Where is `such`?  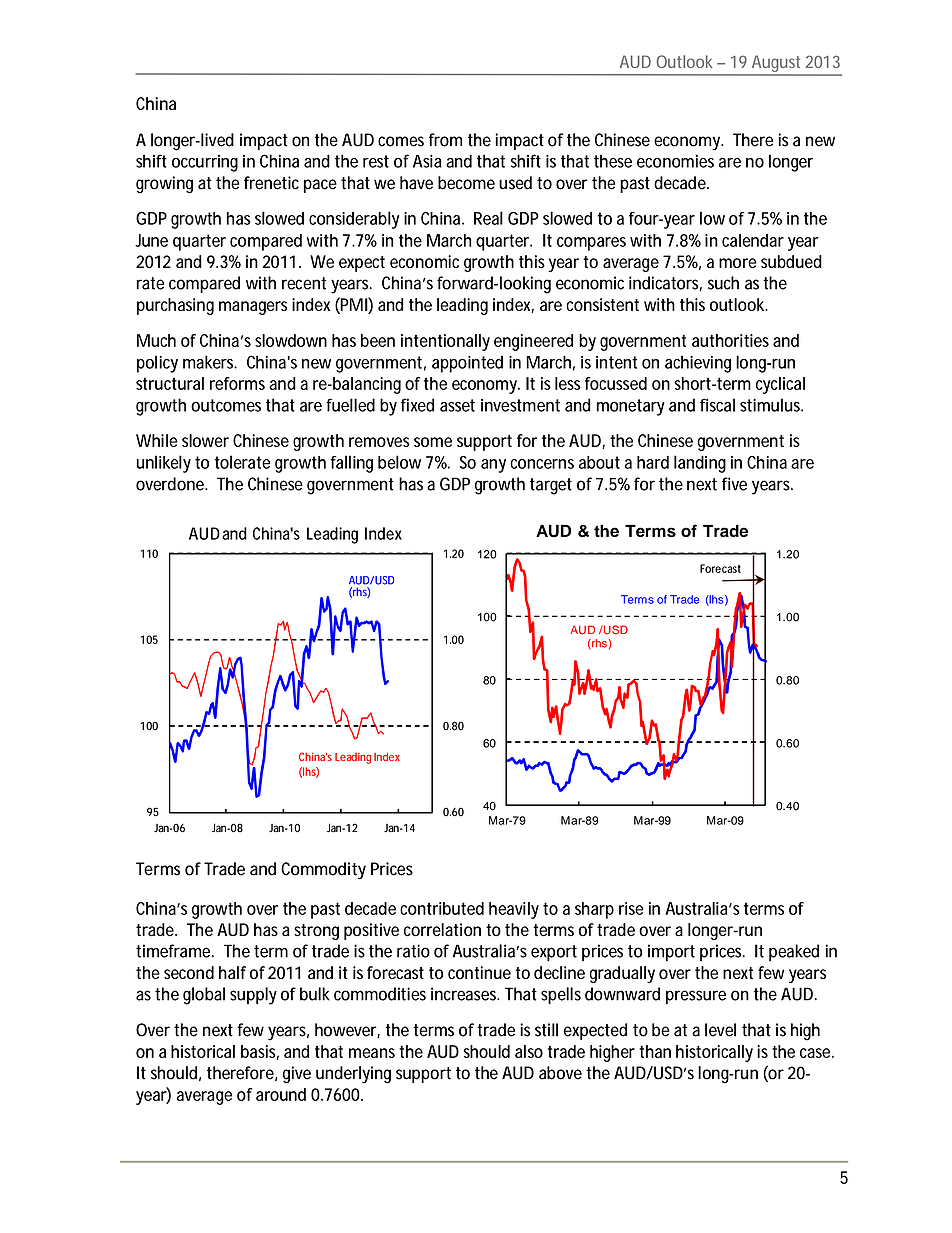
such is located at coordinates (723, 283).
